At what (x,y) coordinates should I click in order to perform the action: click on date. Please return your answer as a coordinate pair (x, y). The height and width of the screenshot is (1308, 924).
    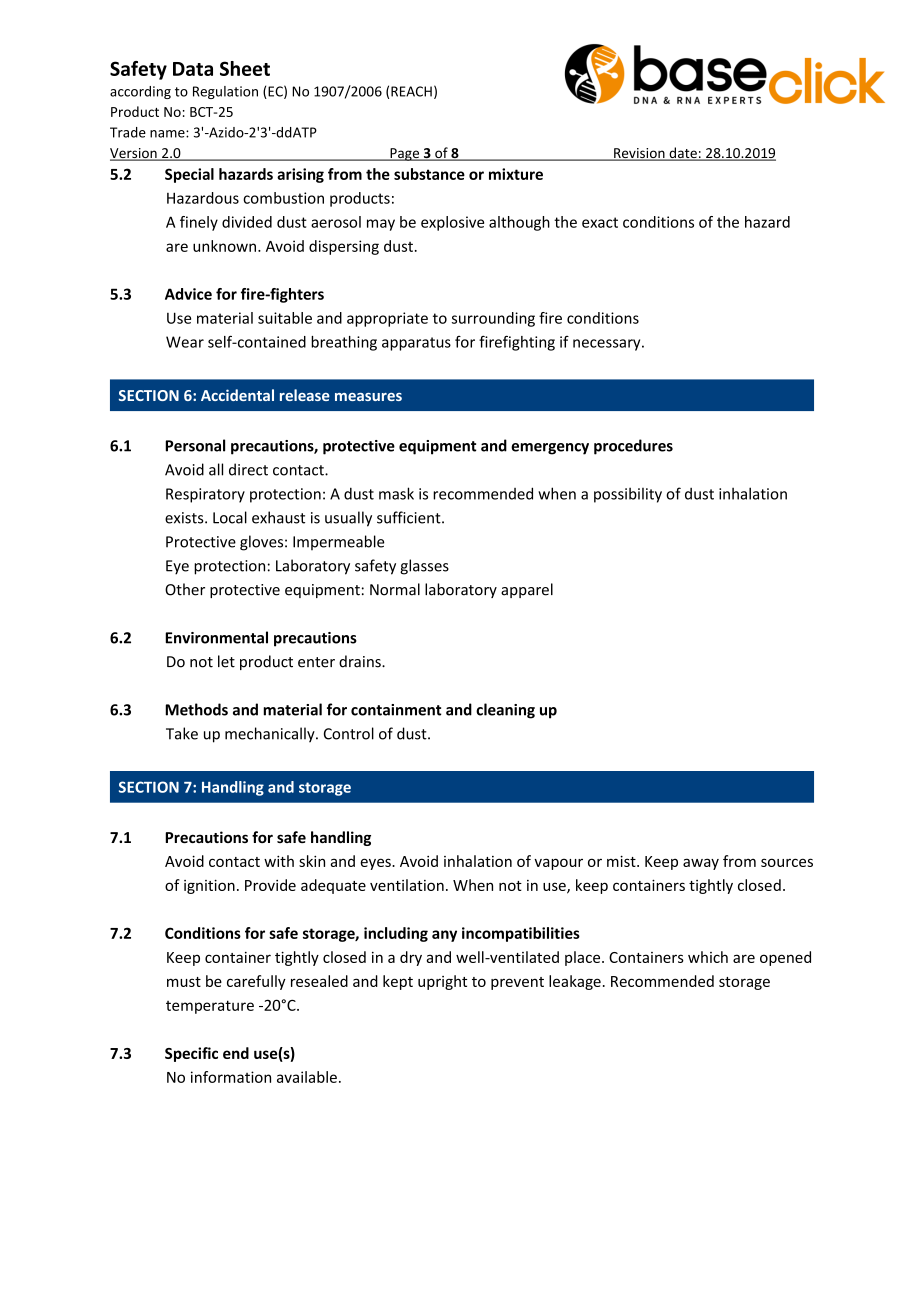
    Looking at the image, I should click on (683, 154).
